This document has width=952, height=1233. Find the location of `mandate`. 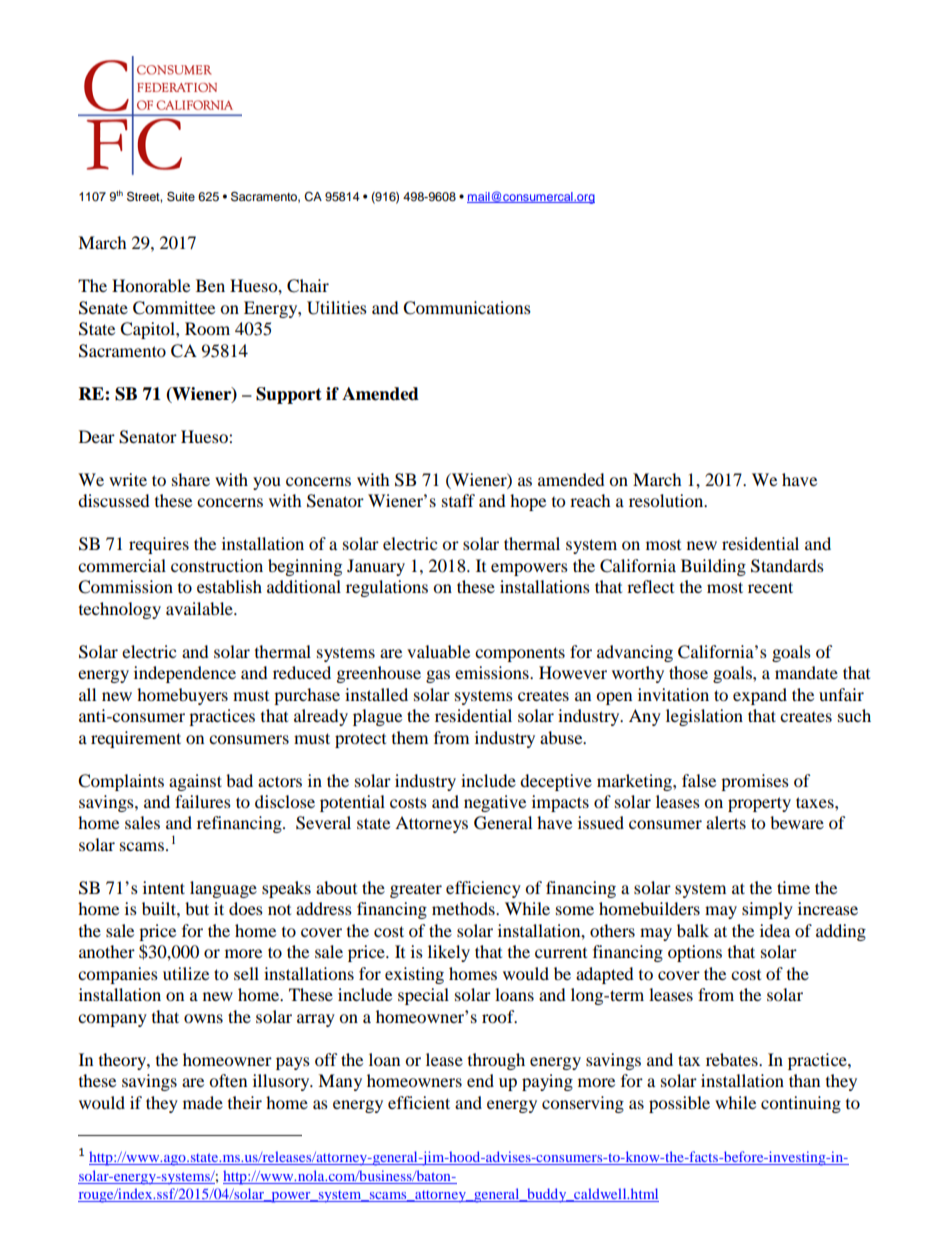

mandate is located at coordinates (806, 672).
